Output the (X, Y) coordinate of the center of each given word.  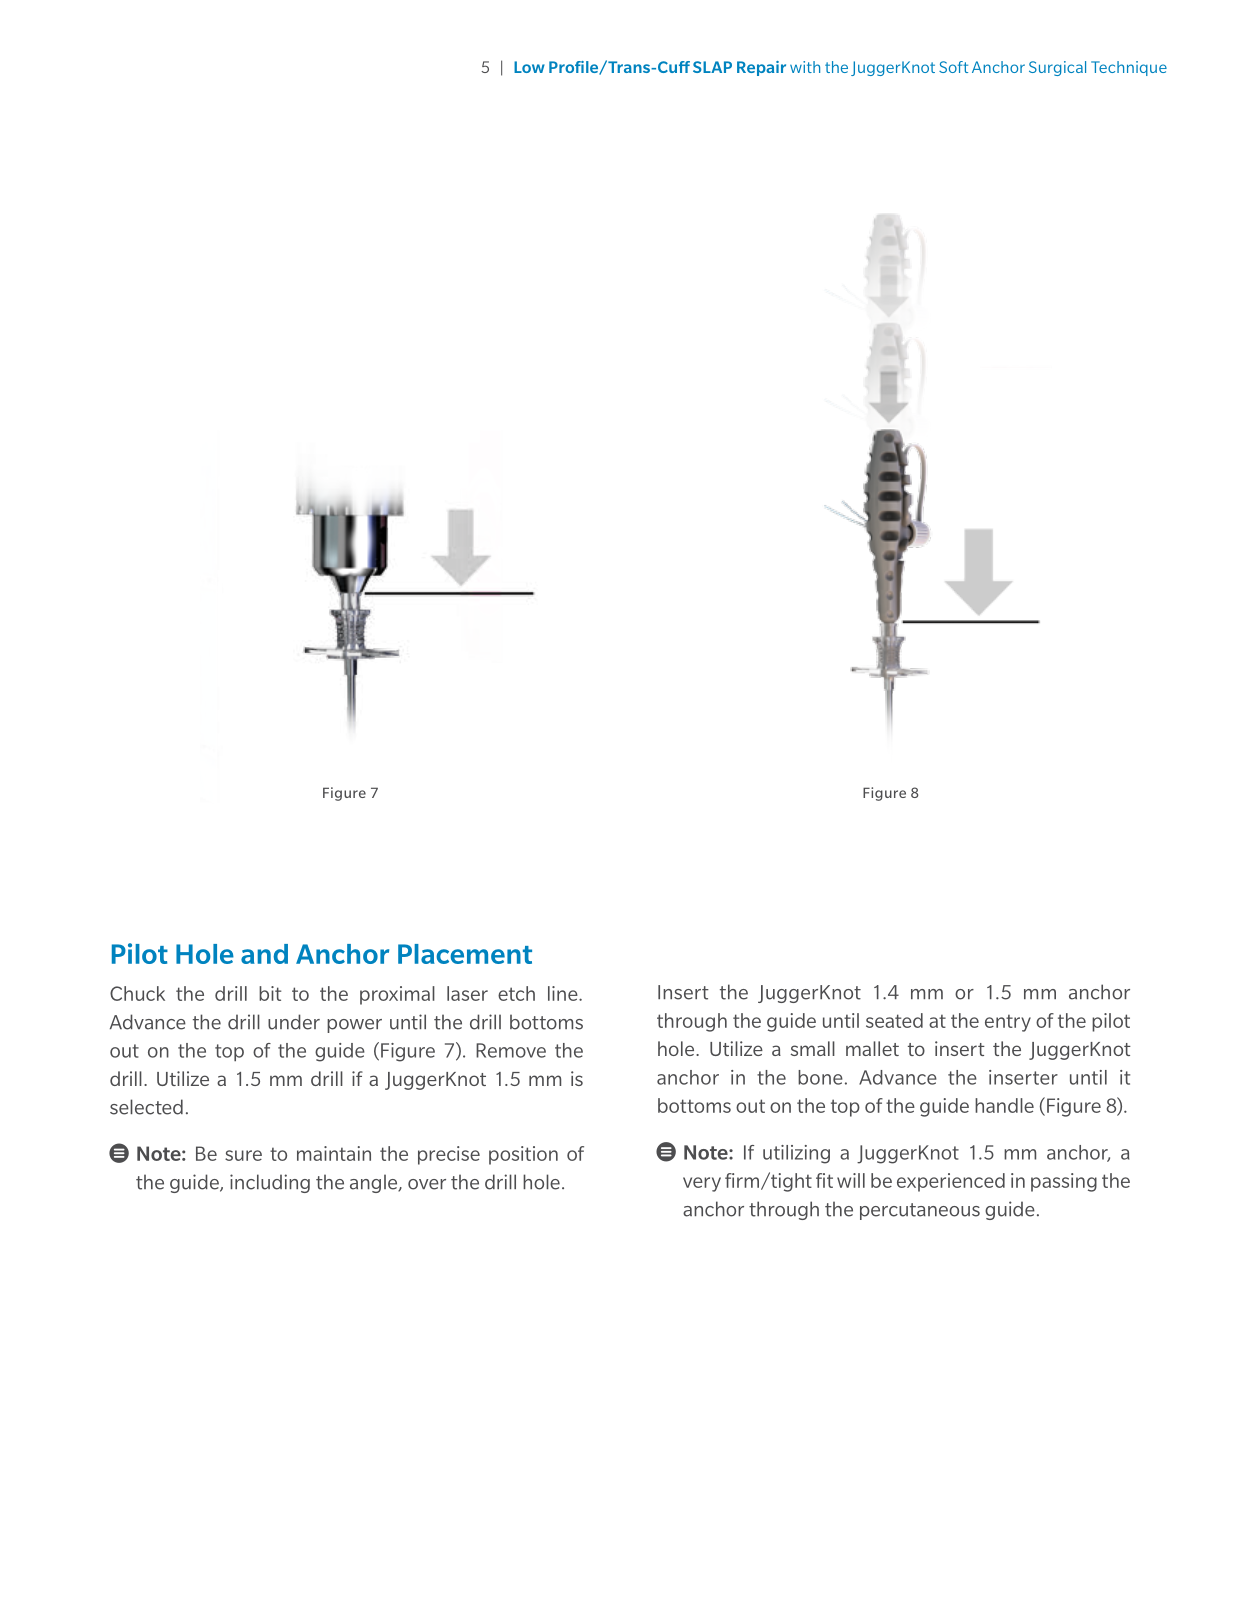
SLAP (712, 67)
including (270, 1183)
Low (529, 67)
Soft (953, 67)
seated (894, 1020)
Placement (465, 954)
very (702, 1184)
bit (270, 993)
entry (1008, 1023)
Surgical (1057, 68)
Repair (761, 68)
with (805, 67)
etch (516, 993)
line (564, 993)
